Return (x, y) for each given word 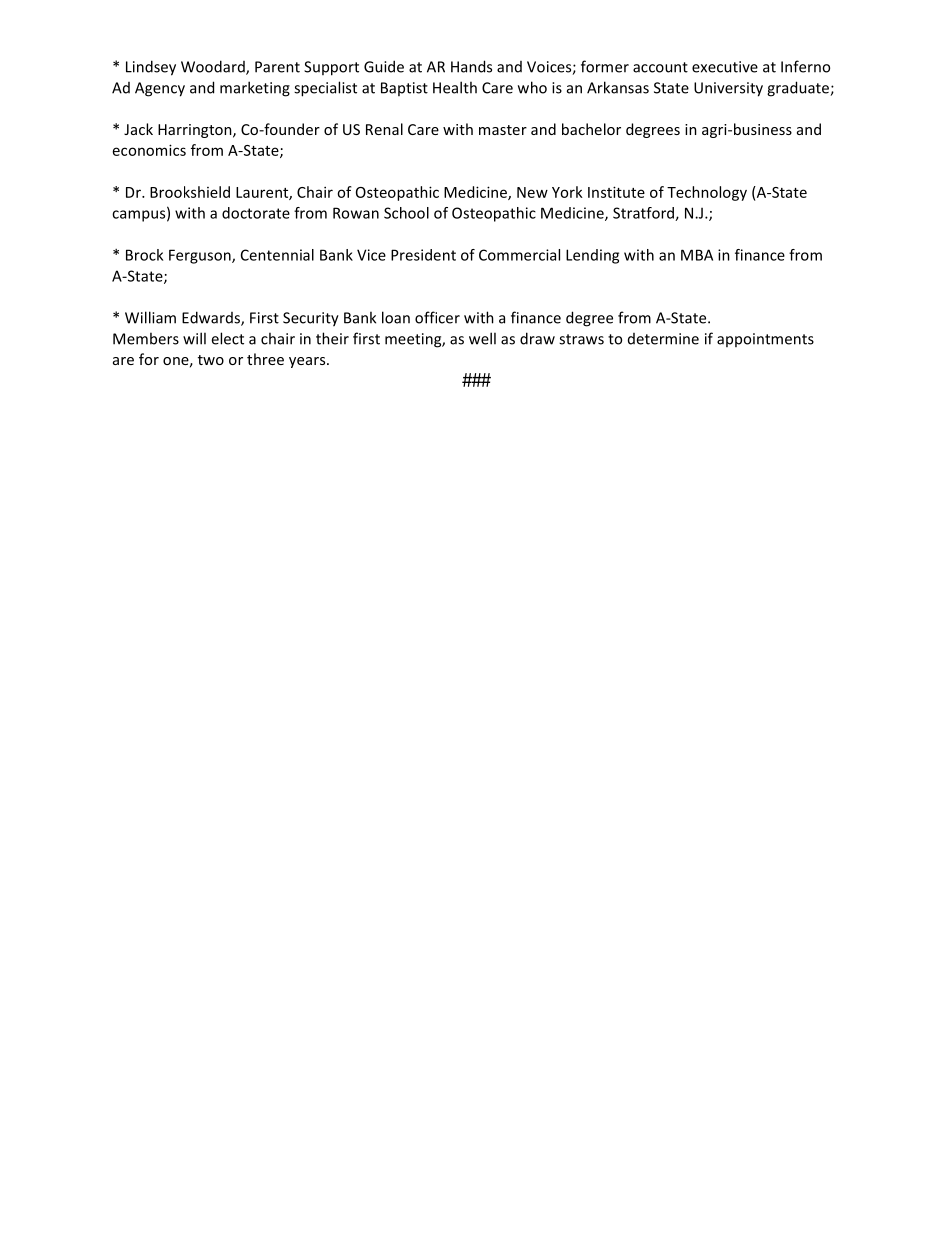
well (482, 338)
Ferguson (201, 256)
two (211, 360)
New (532, 192)
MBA (697, 255)
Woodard (214, 67)
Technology (707, 193)
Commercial (519, 255)
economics (149, 150)
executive (725, 67)
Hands (471, 66)
